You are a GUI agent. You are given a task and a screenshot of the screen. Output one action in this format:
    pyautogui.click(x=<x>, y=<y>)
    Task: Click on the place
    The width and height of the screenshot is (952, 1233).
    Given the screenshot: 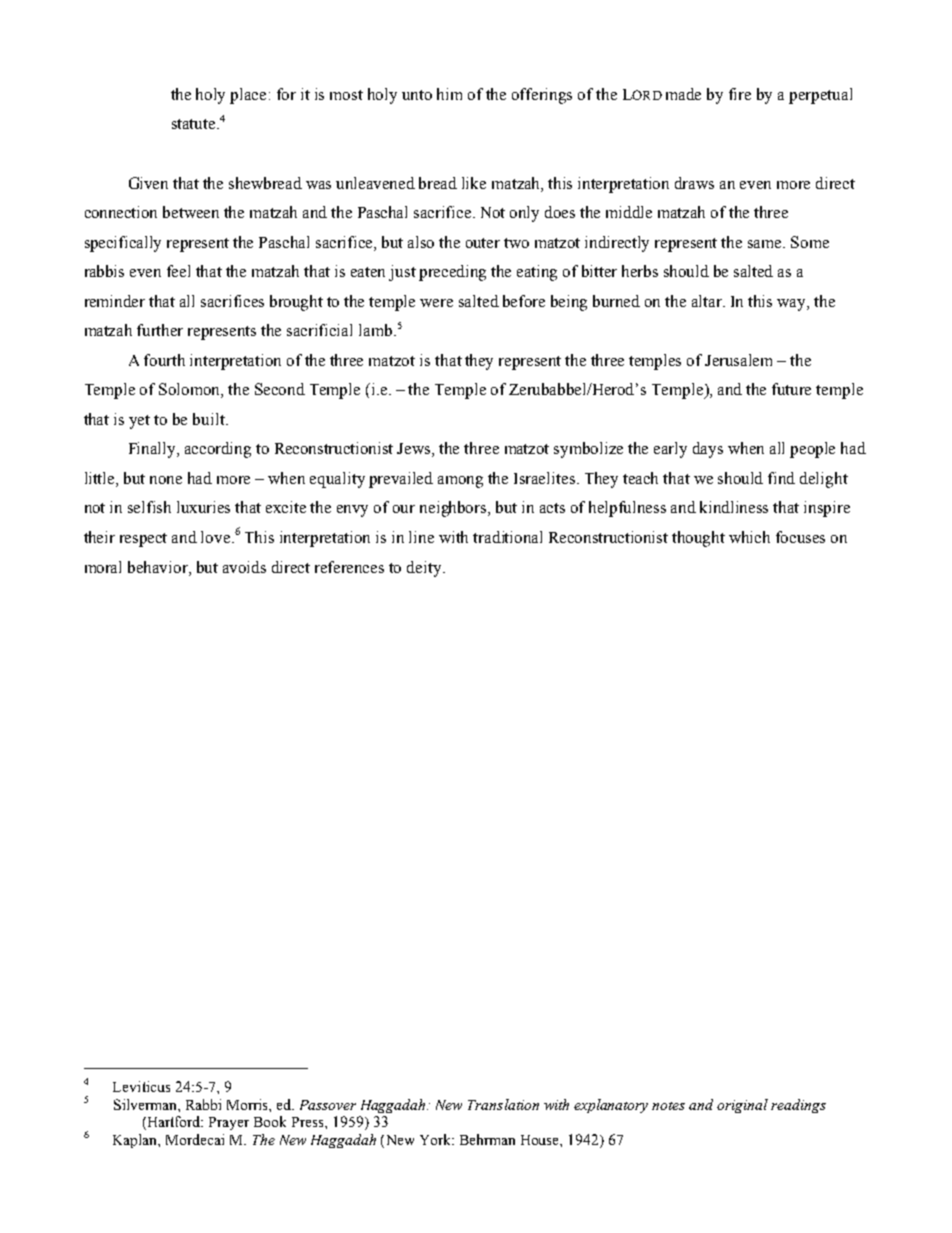 What is the action you would take?
    pyautogui.click(x=248, y=96)
